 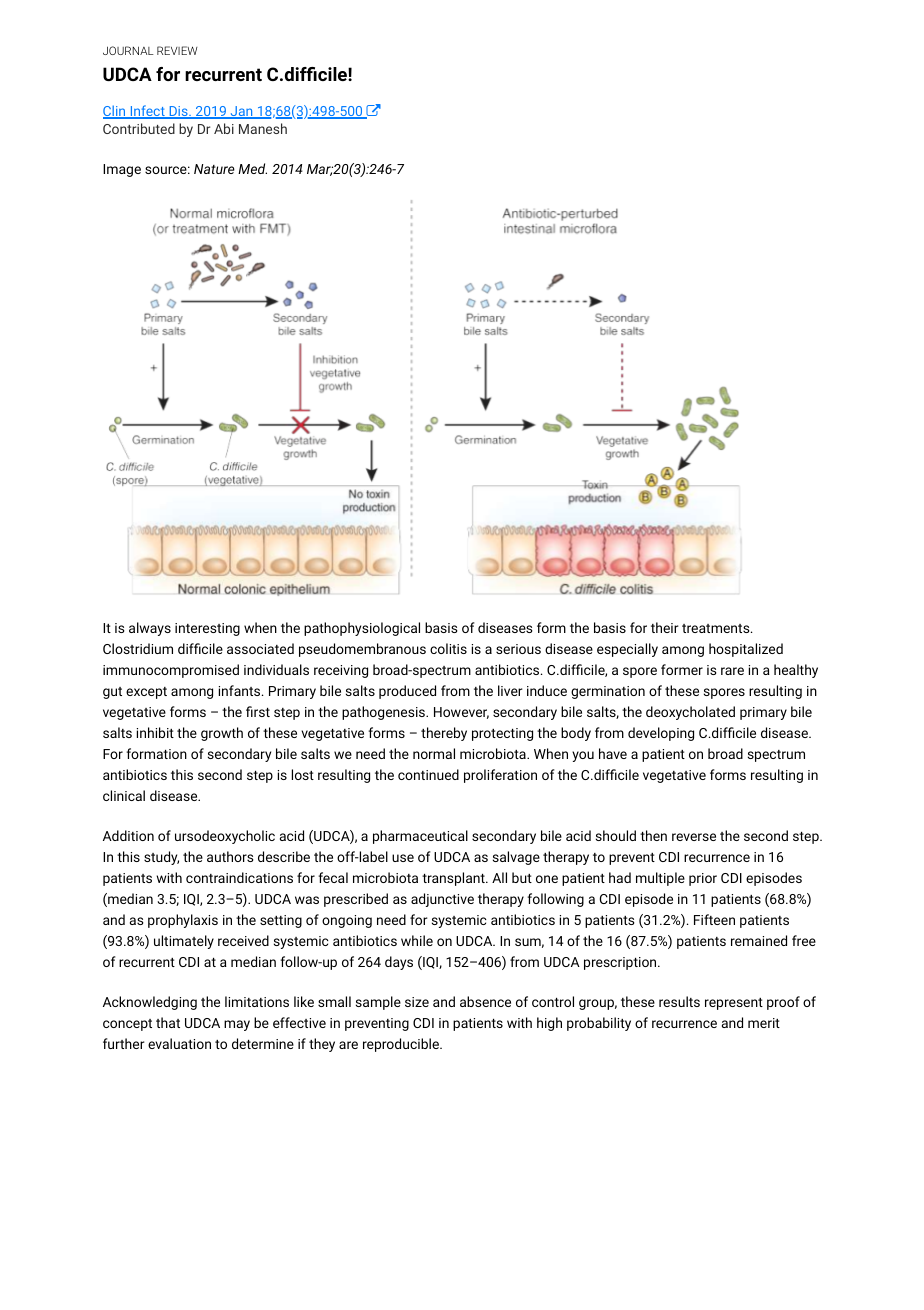 I want to click on REVIEW, so click(x=177, y=50).
